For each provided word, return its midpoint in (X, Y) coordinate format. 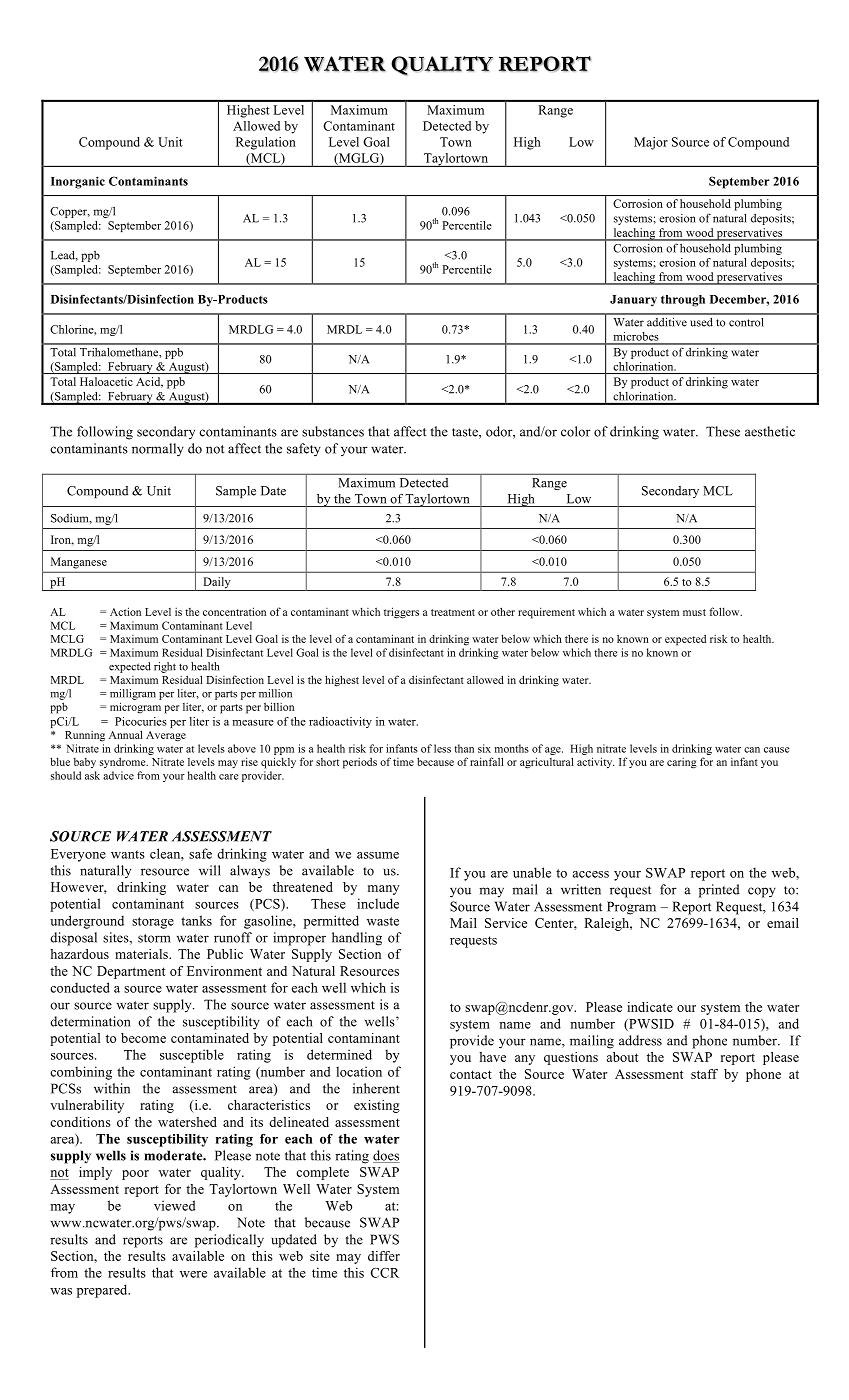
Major (651, 143)
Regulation (266, 143)
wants (128, 854)
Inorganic (78, 182)
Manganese (79, 563)
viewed (174, 1205)
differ (384, 1256)
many (384, 890)
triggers (401, 613)
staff (704, 1074)
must (694, 612)
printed (719, 891)
